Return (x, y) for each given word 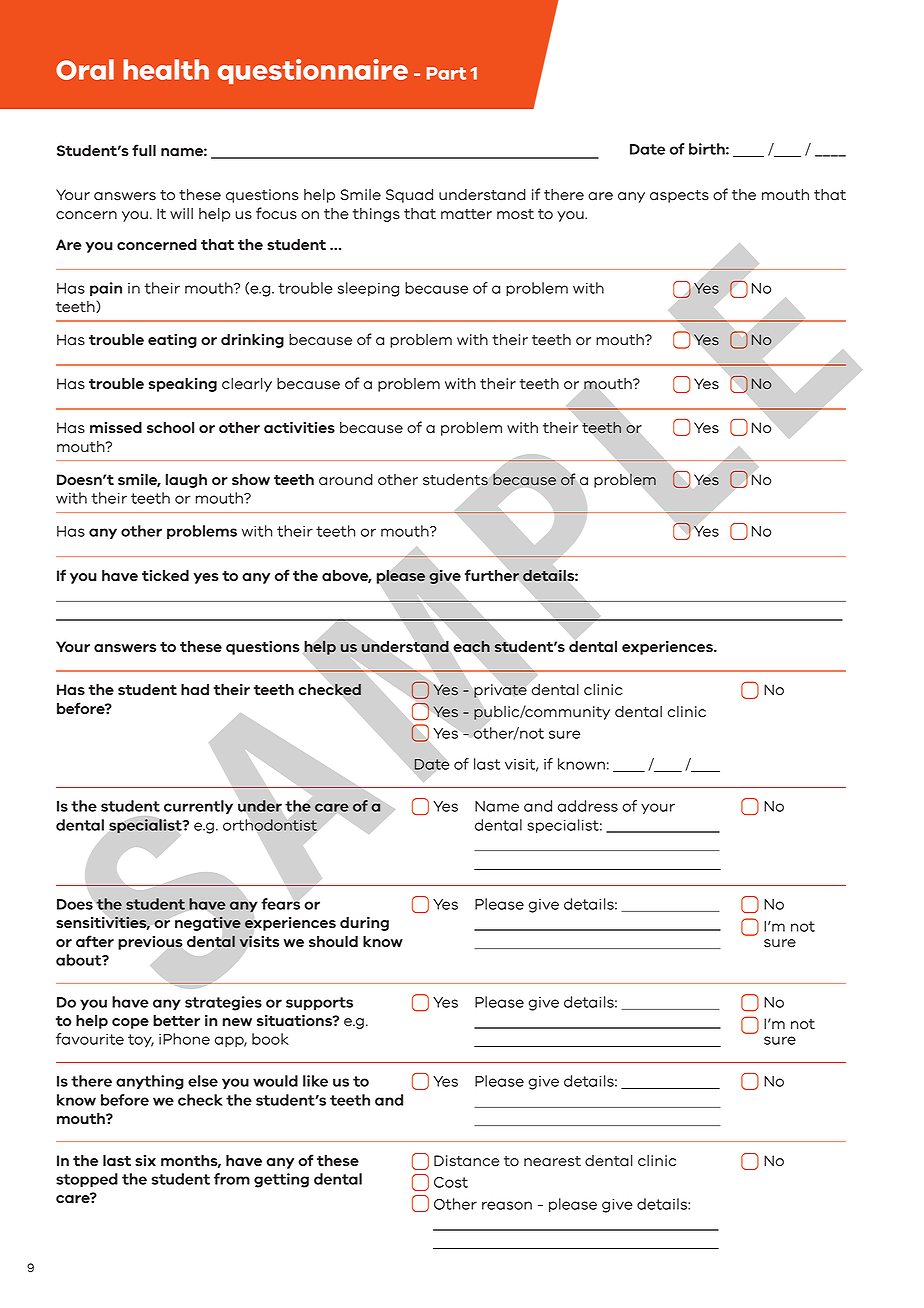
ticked (165, 575)
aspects (679, 196)
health (166, 69)
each (472, 646)
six (145, 1161)
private (499, 691)
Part (446, 73)
